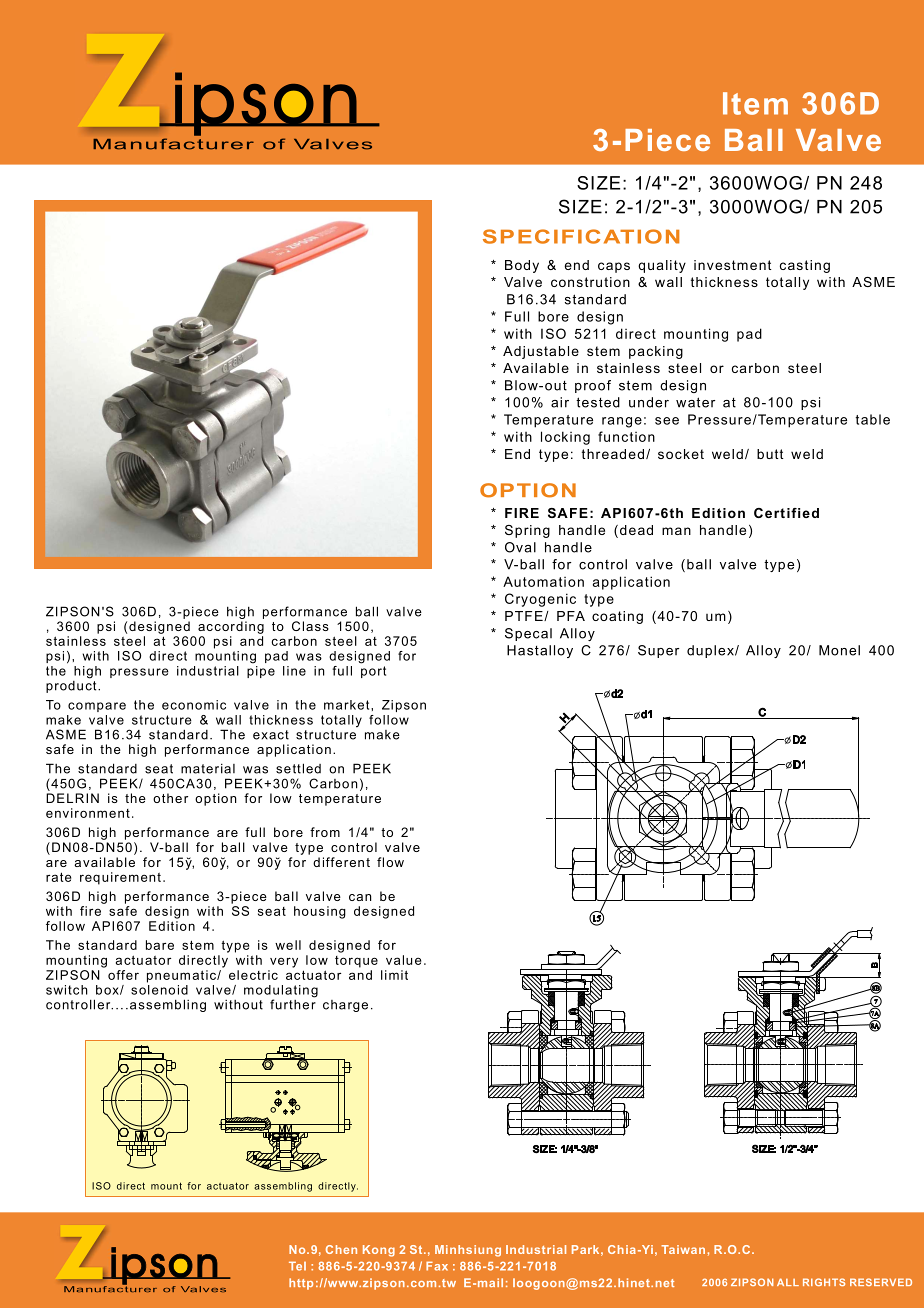 This screenshot has width=924, height=1308. I want to click on Monel, so click(839, 650).
